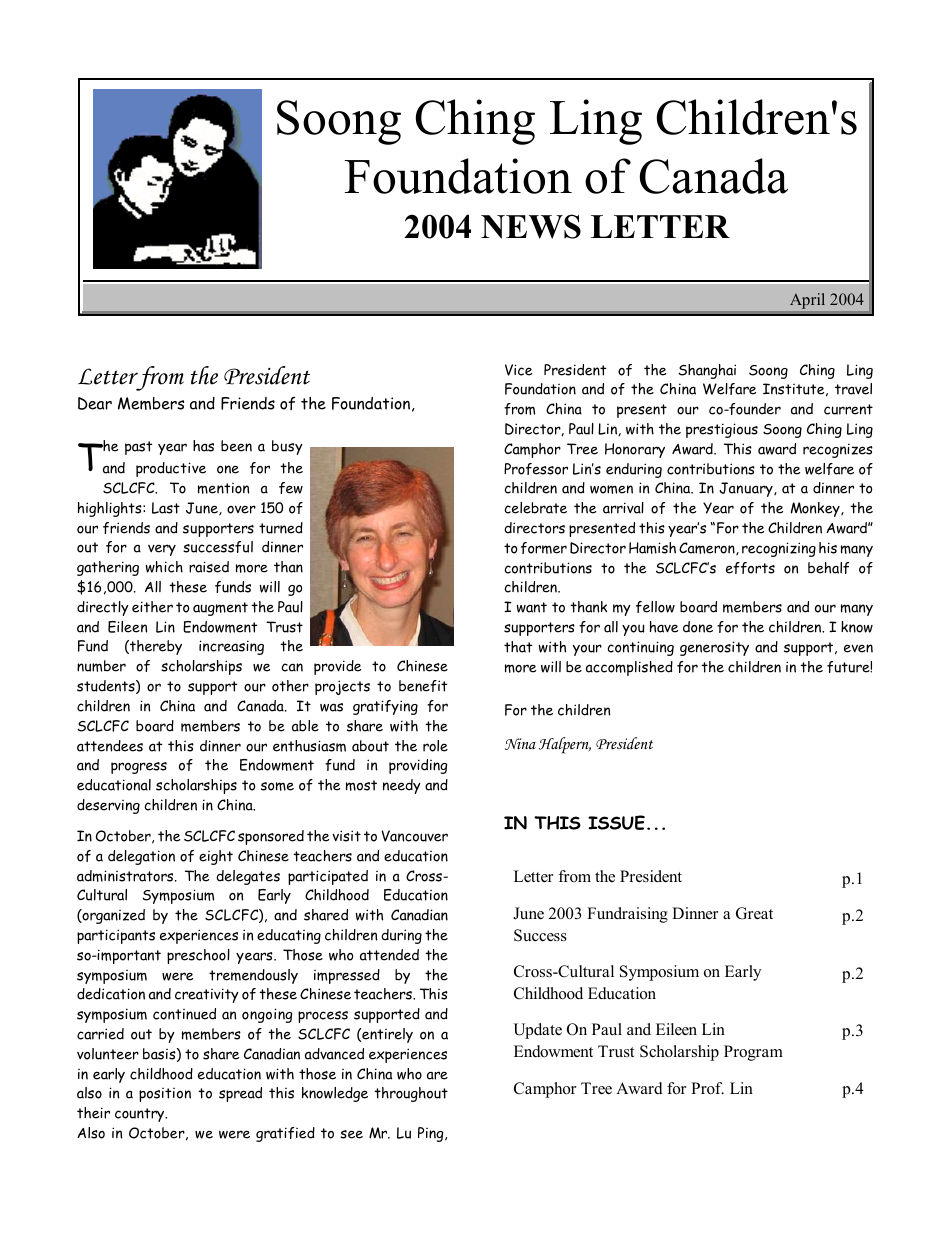  What do you see at coordinates (807, 301) in the image?
I see `April` at bounding box center [807, 301].
